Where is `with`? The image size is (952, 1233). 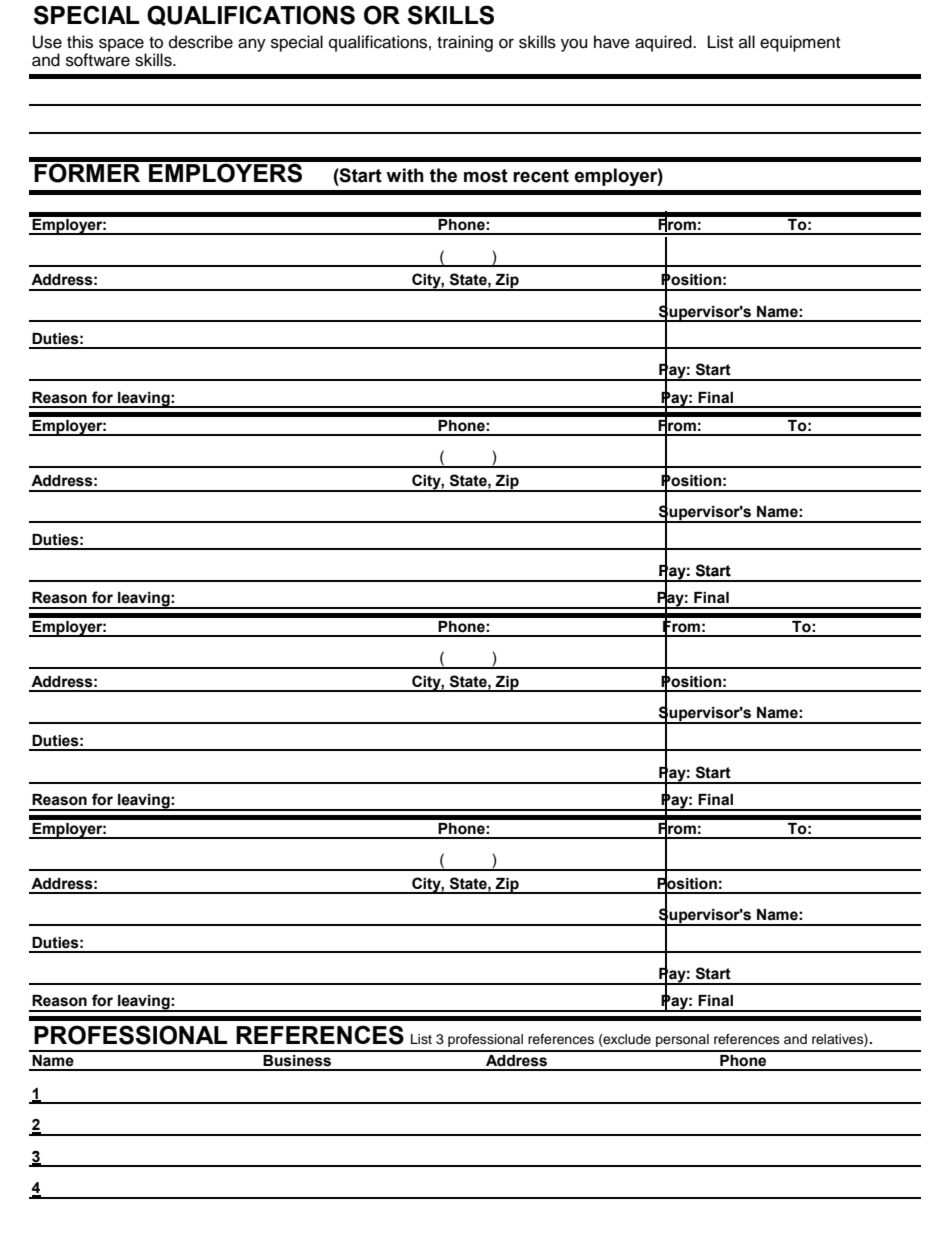
with is located at coordinates (405, 175).
